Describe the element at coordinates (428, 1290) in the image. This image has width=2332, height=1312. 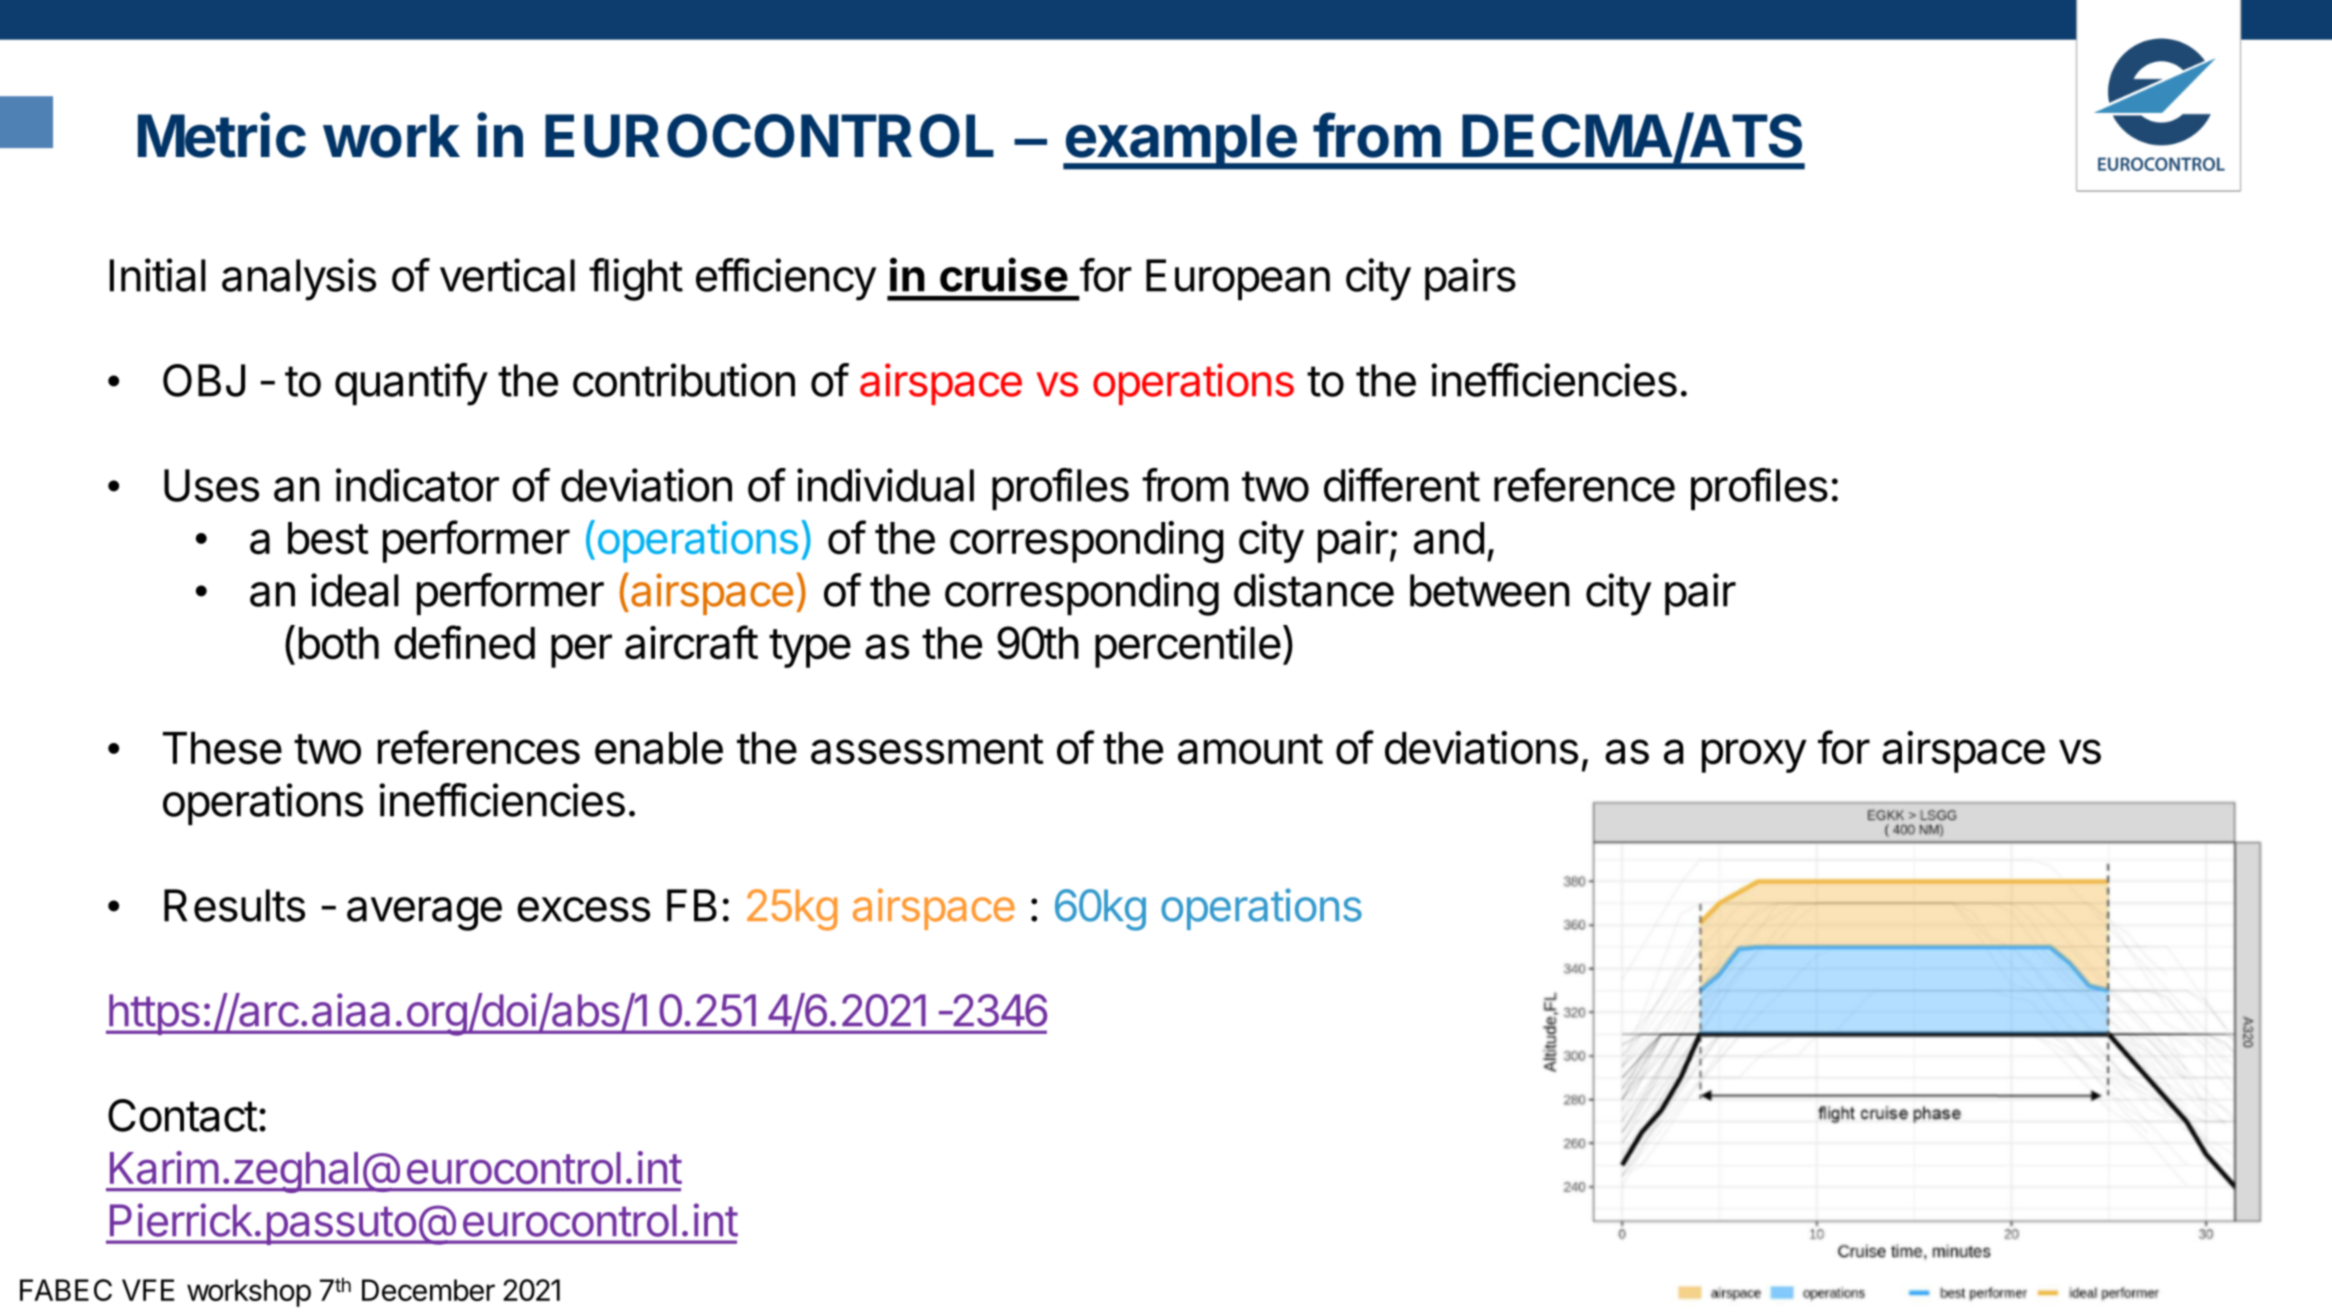
I see `December` at that location.
